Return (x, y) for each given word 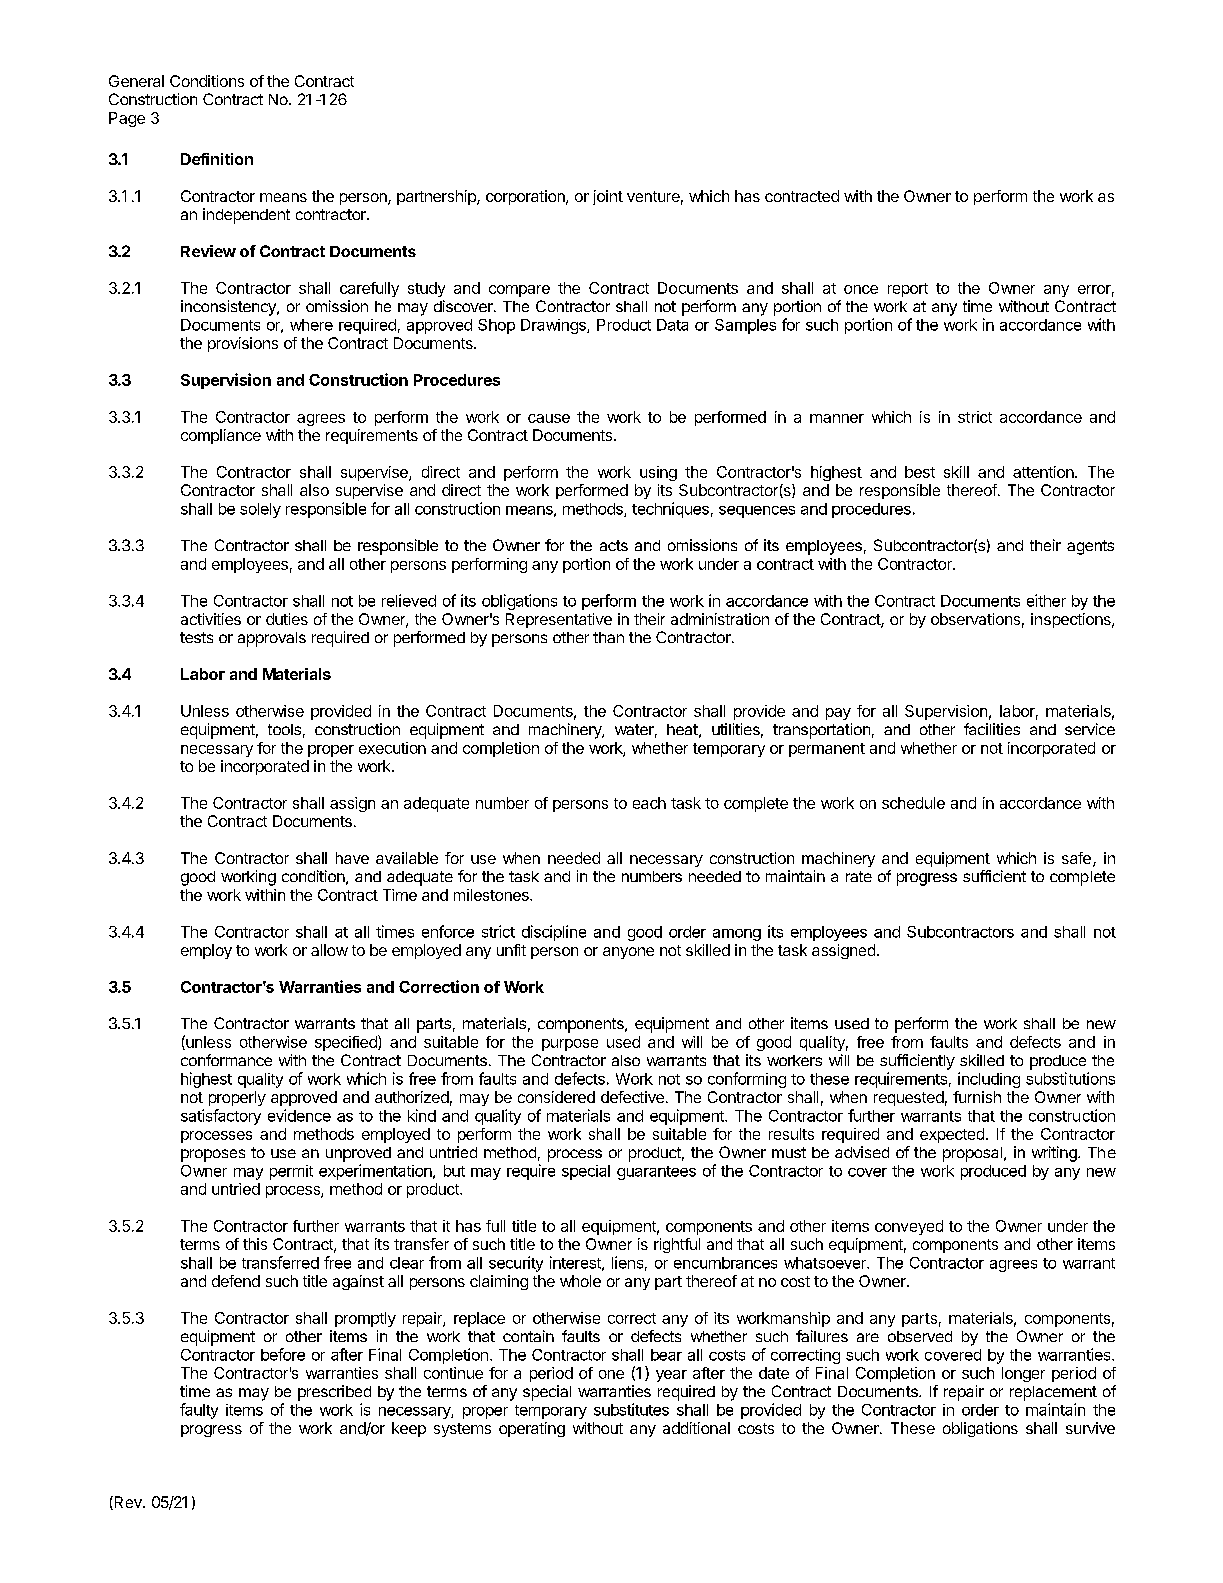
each (649, 803)
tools (284, 729)
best (920, 472)
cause (549, 418)
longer (1023, 1374)
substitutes (631, 1409)
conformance (226, 1060)
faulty (199, 1411)
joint (608, 197)
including (989, 1080)
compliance (221, 436)
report (908, 290)
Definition (217, 159)
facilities (992, 729)
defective (632, 1097)
